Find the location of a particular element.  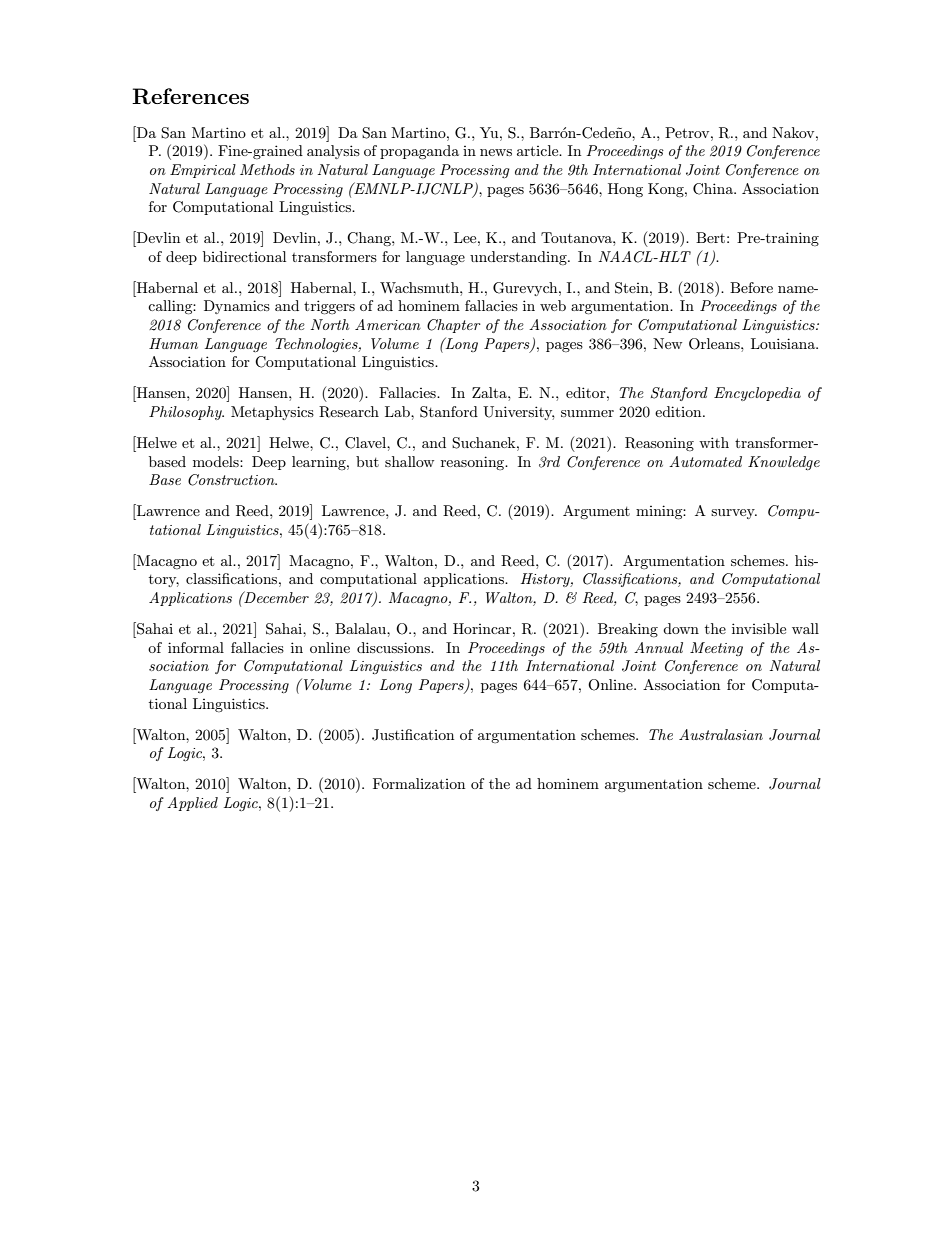

Petrov is located at coordinates (688, 132).
